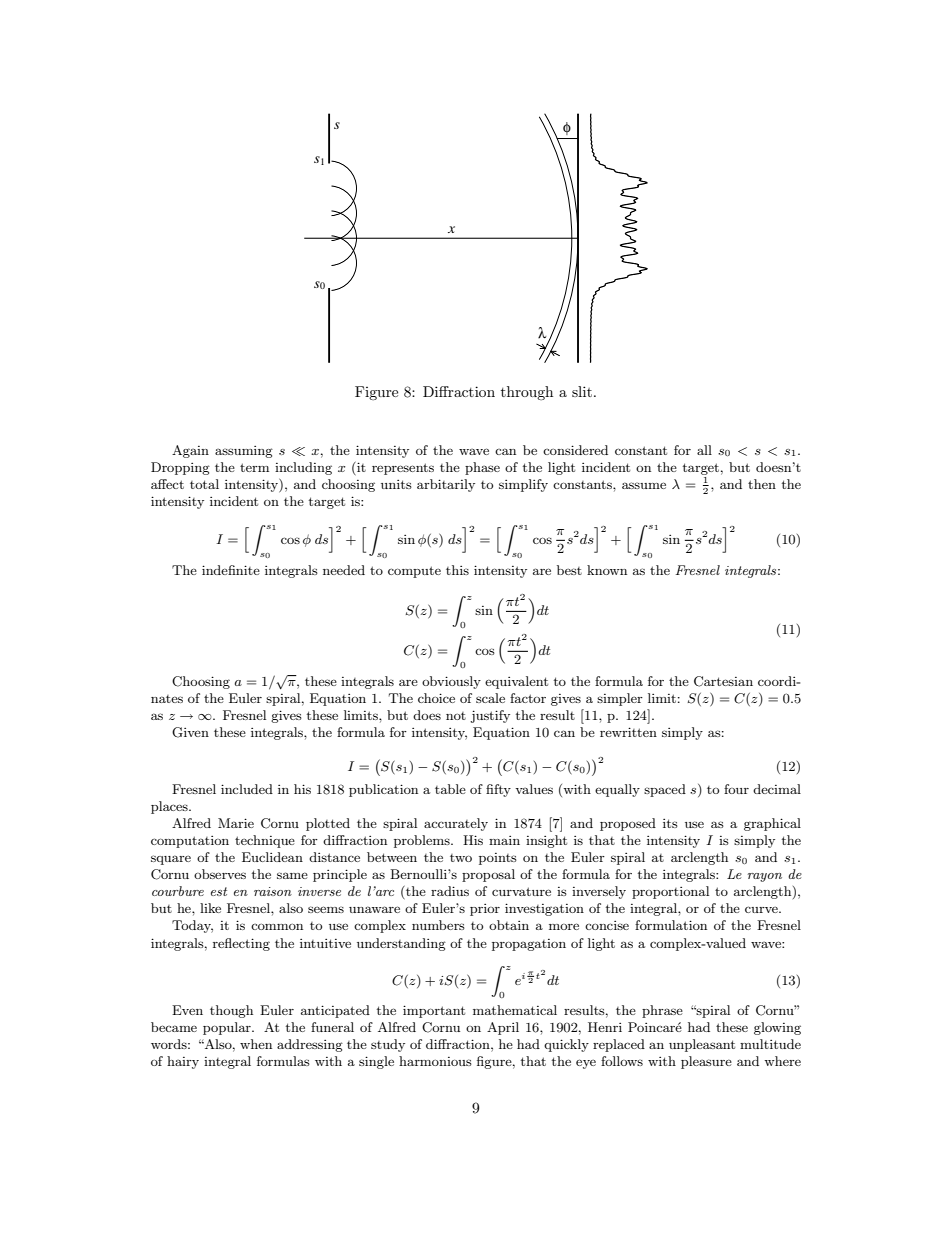 This screenshot has height=1233, width=952. Describe the element at coordinates (628, 732) in the screenshot. I see `rewritten` at that location.
